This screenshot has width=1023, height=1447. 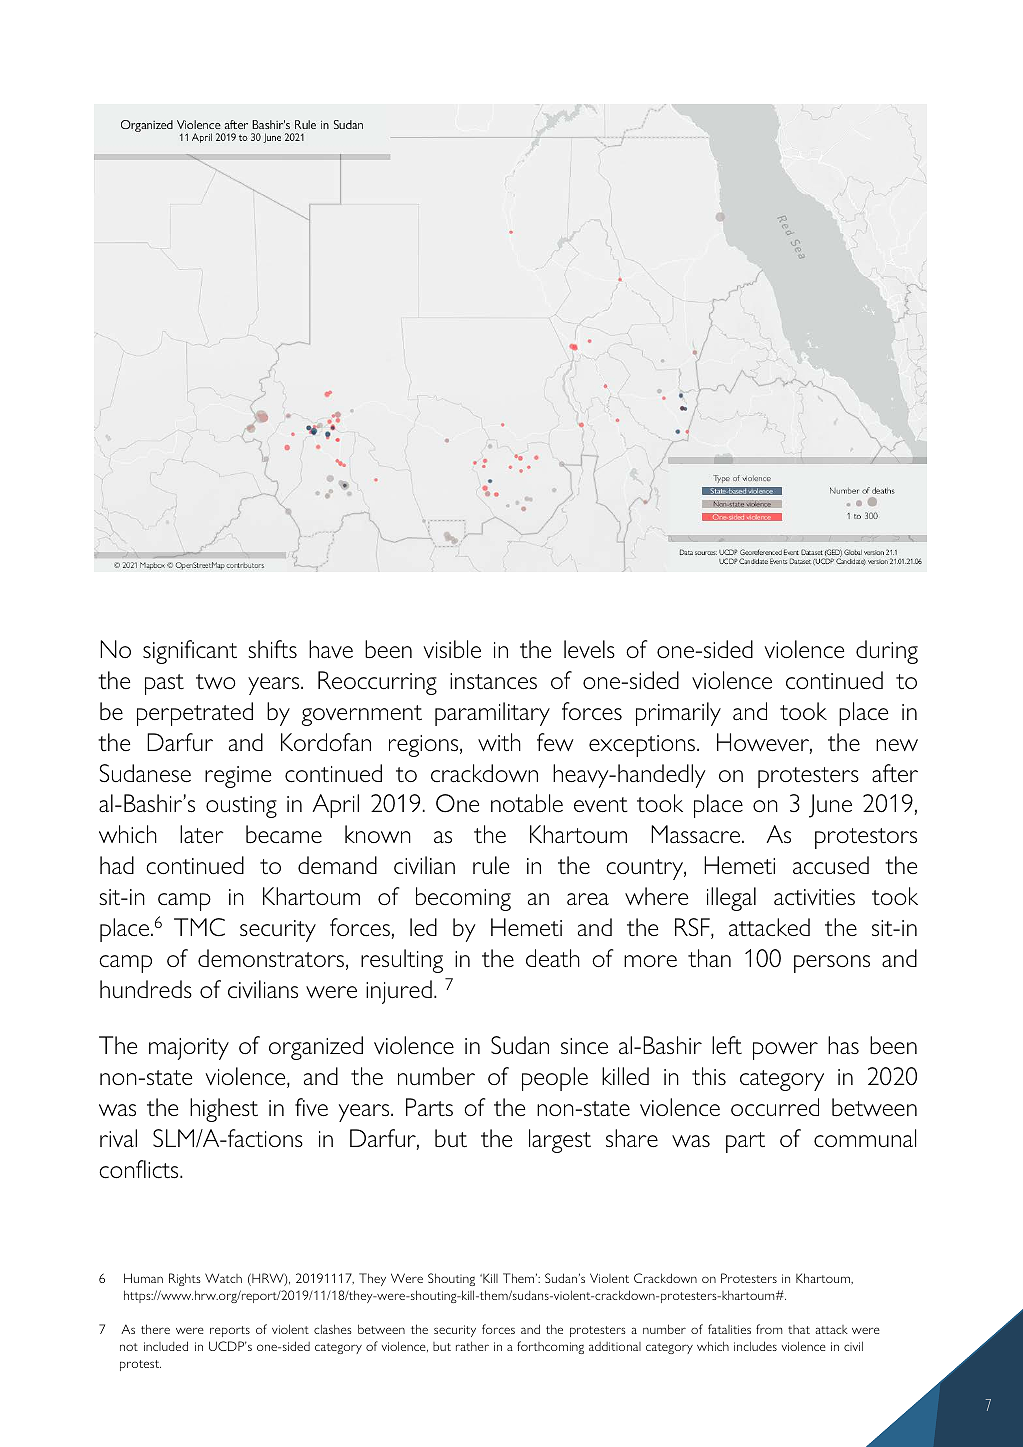 I want to click on occurred, so click(x=775, y=1107).
